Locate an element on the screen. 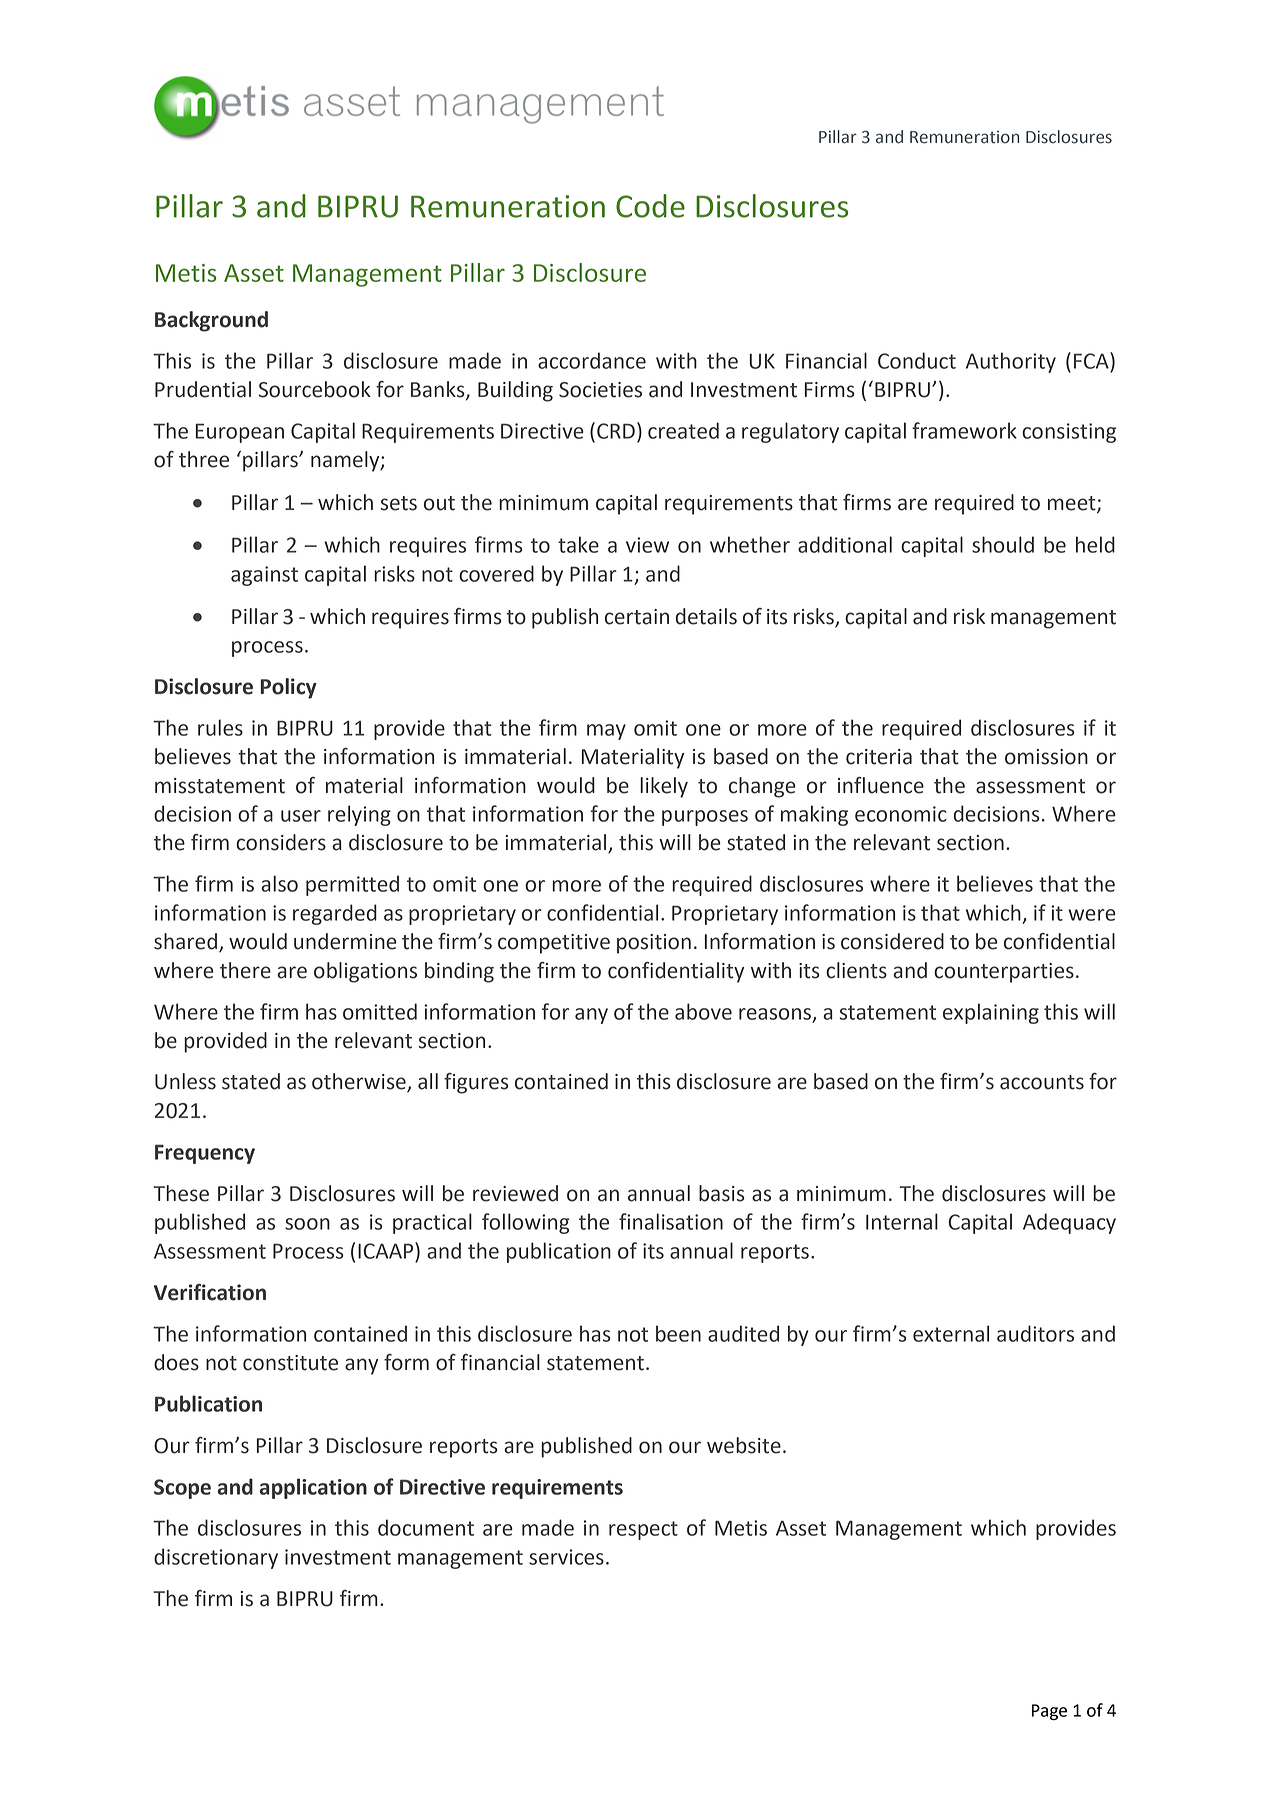 The width and height of the screenshot is (1270, 1797). Internal is located at coordinates (902, 1221).
